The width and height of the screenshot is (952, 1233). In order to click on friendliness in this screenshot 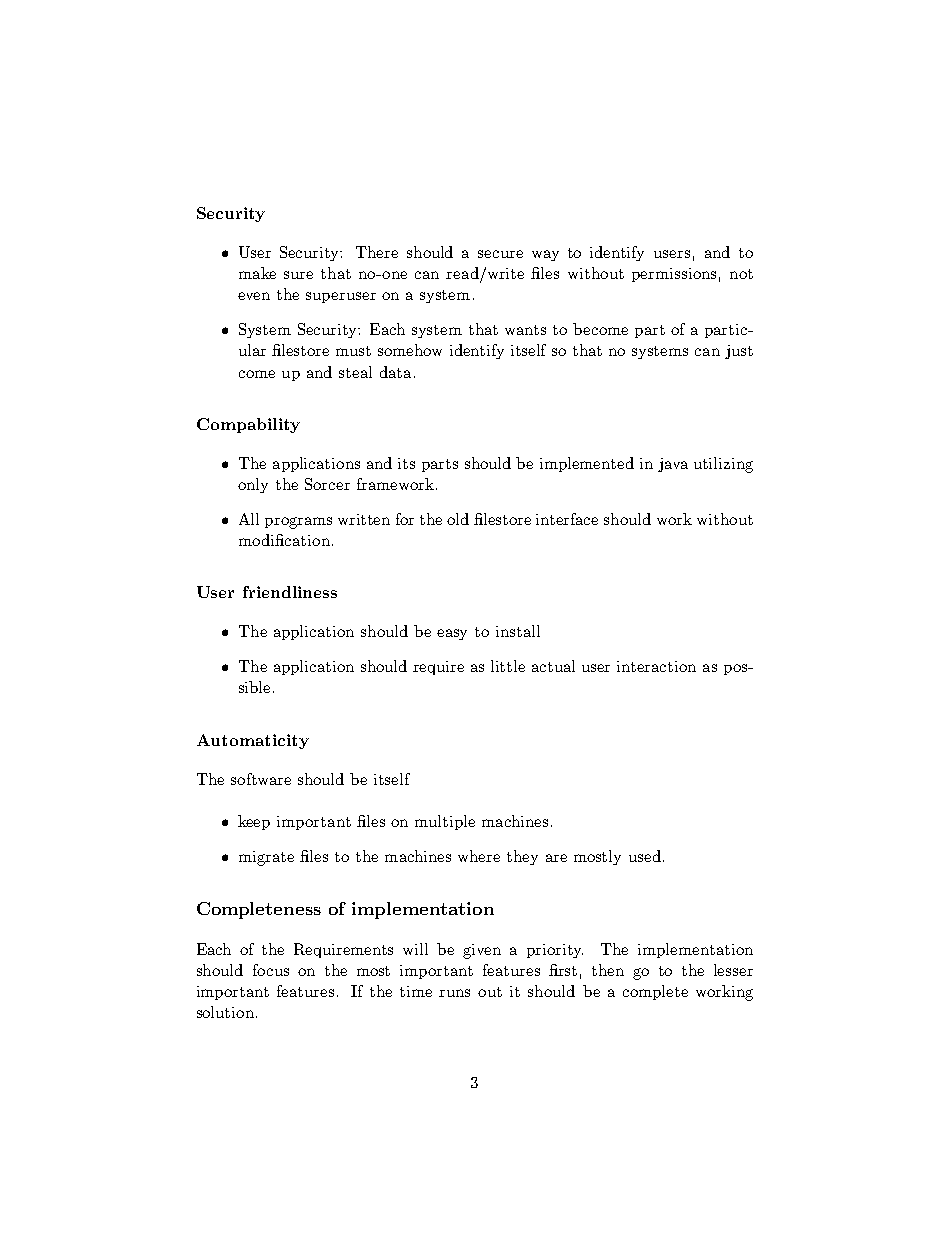, I will do `click(290, 592)`.
